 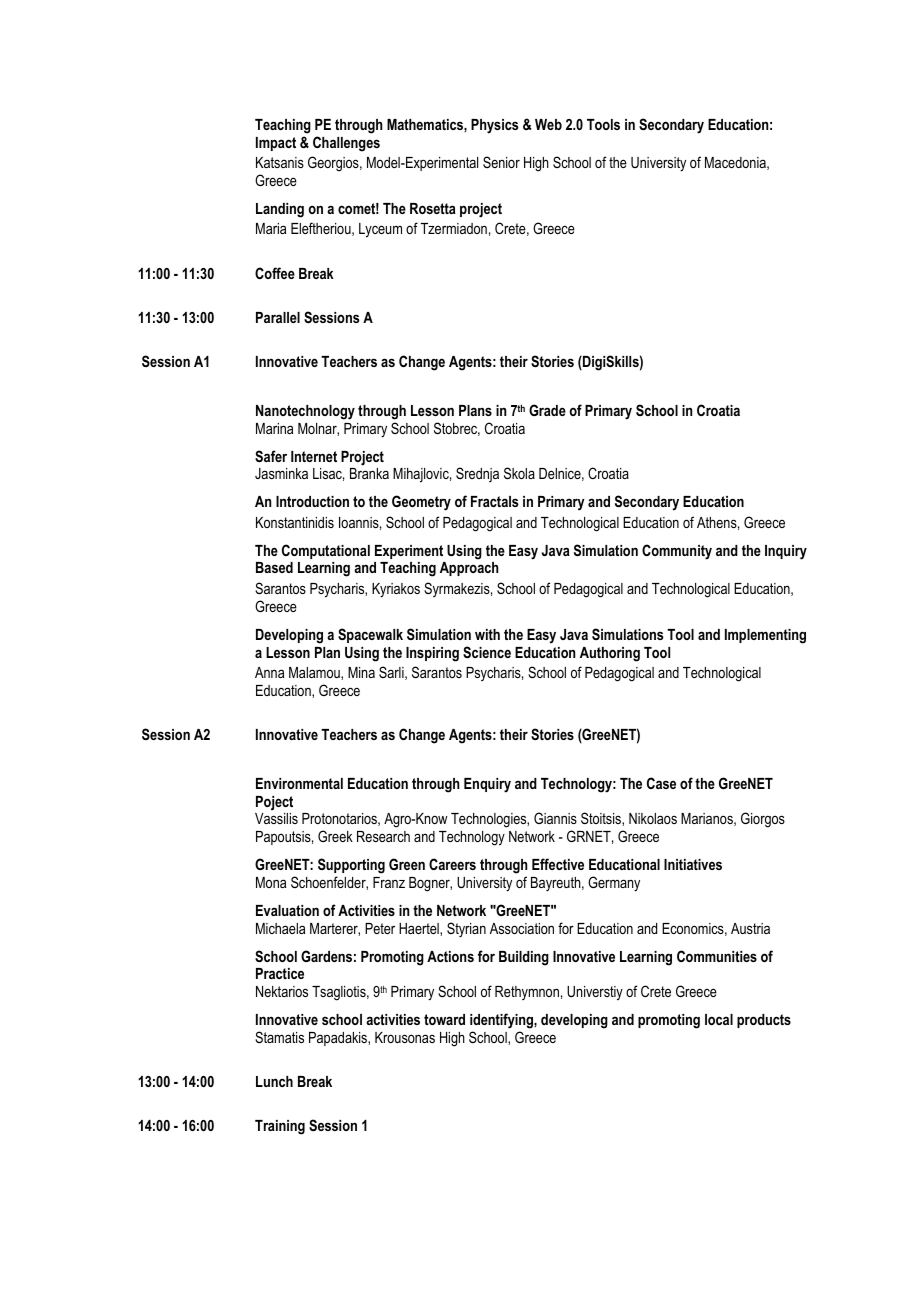 What do you see at coordinates (501, 162) in the screenshot?
I see `Senior` at bounding box center [501, 162].
